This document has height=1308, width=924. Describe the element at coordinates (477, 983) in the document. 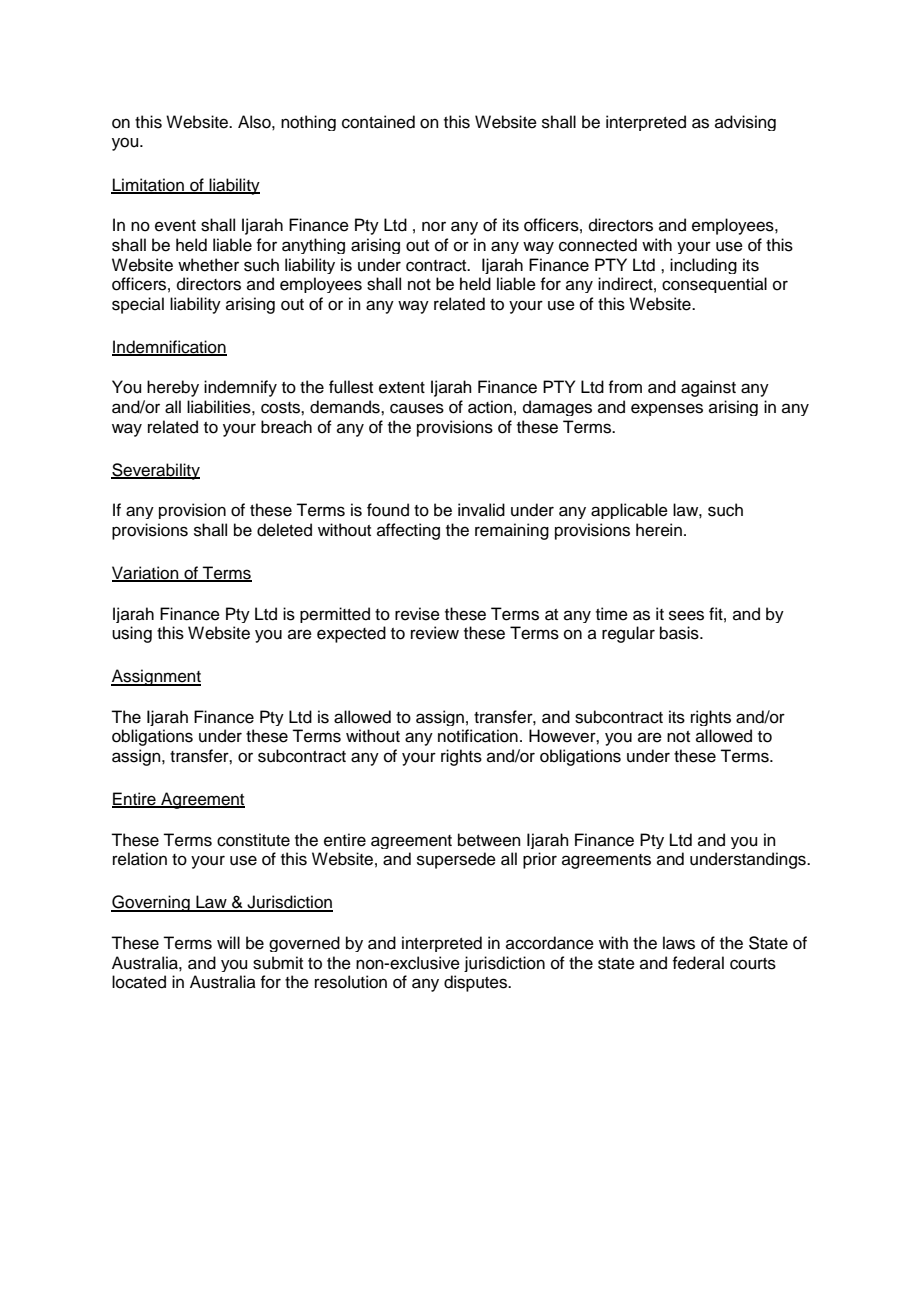

I see `disputes` at that location.
